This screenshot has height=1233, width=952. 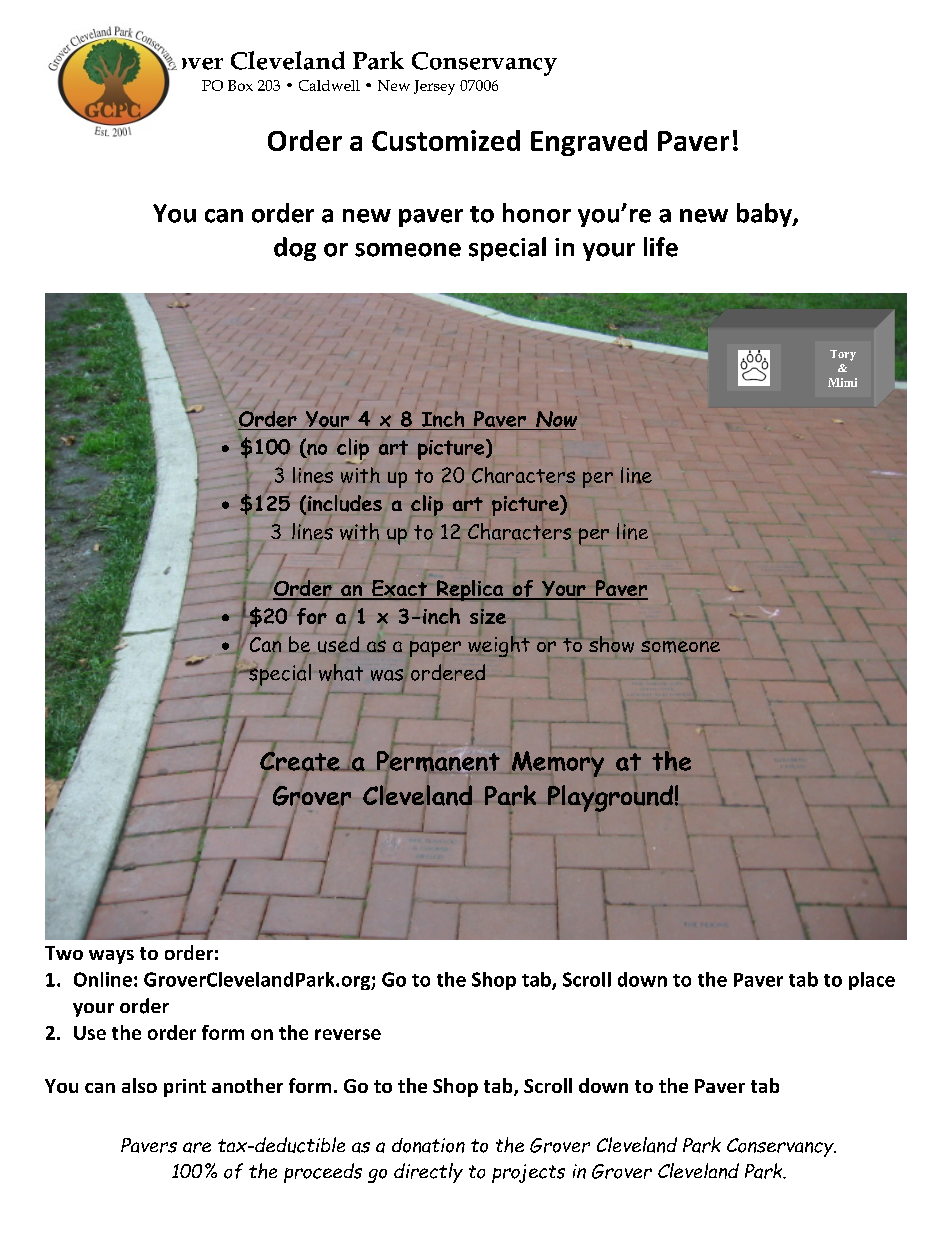 What do you see at coordinates (301, 761) in the screenshot?
I see `Create` at bounding box center [301, 761].
